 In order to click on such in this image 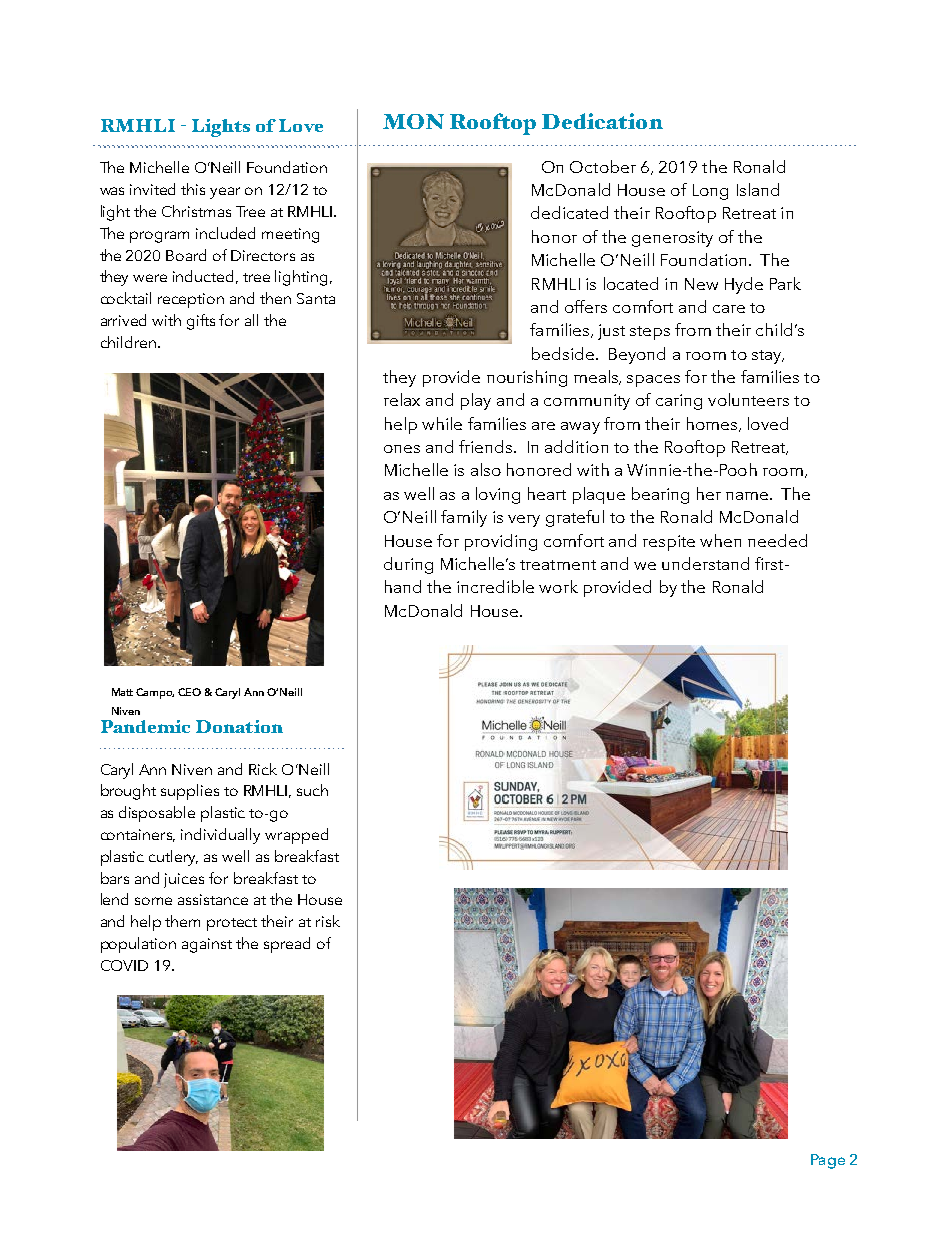, I will do `click(312, 790)`.
